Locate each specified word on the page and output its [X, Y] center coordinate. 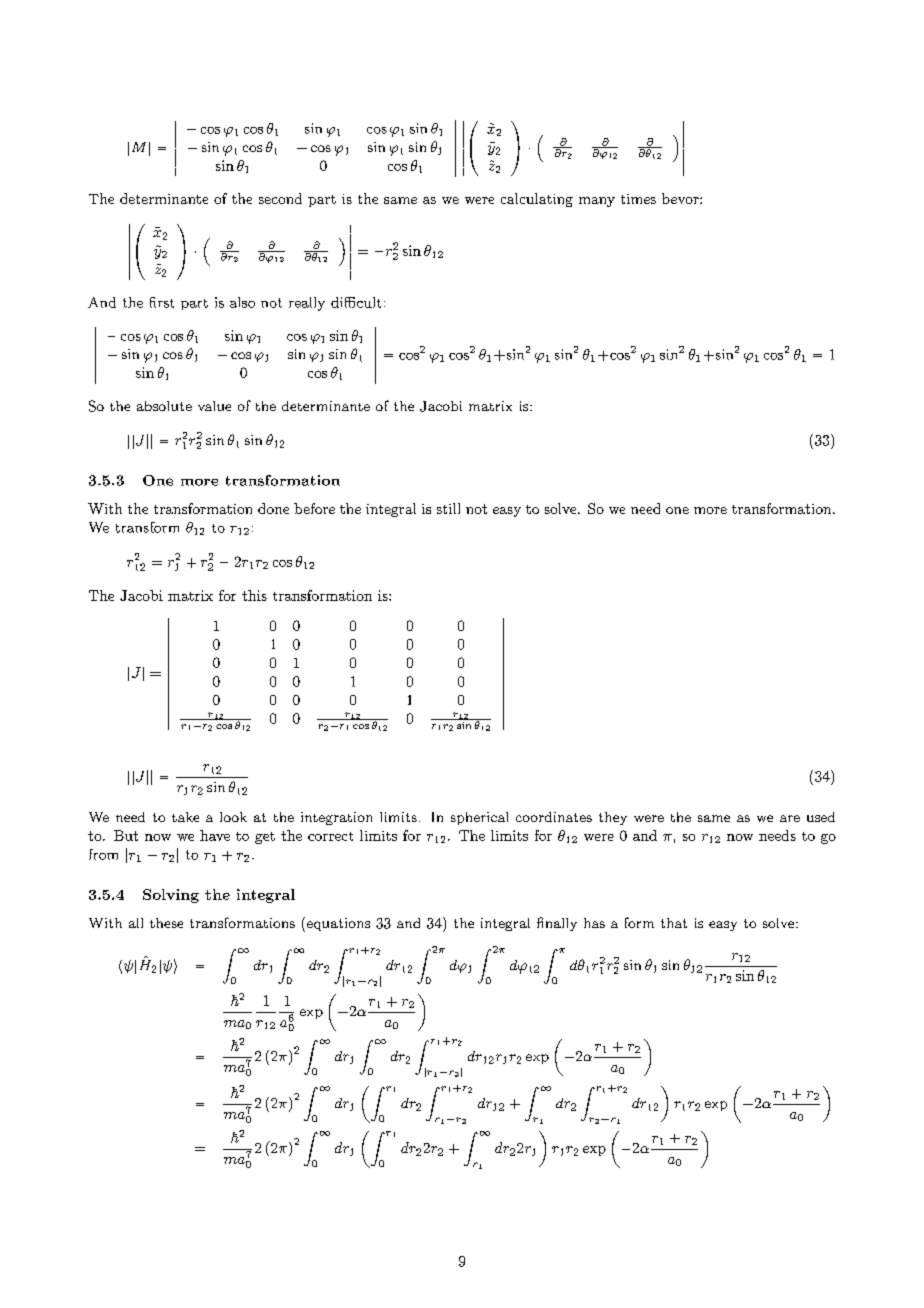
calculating [537, 200]
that [674, 923]
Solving [171, 896]
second [280, 198]
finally [557, 924]
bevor [681, 198]
